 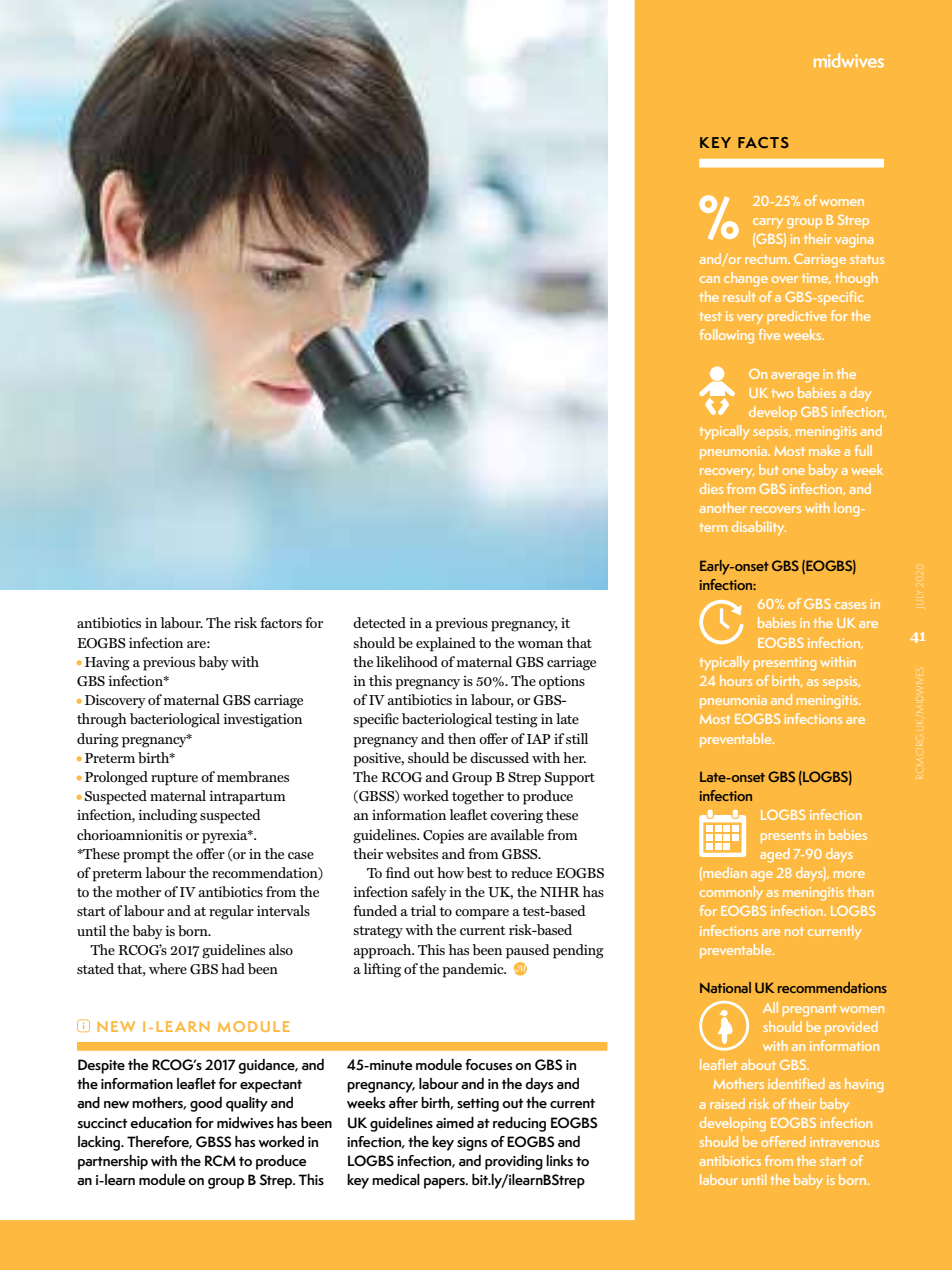 What do you see at coordinates (710, 279) in the image?
I see `can` at bounding box center [710, 279].
